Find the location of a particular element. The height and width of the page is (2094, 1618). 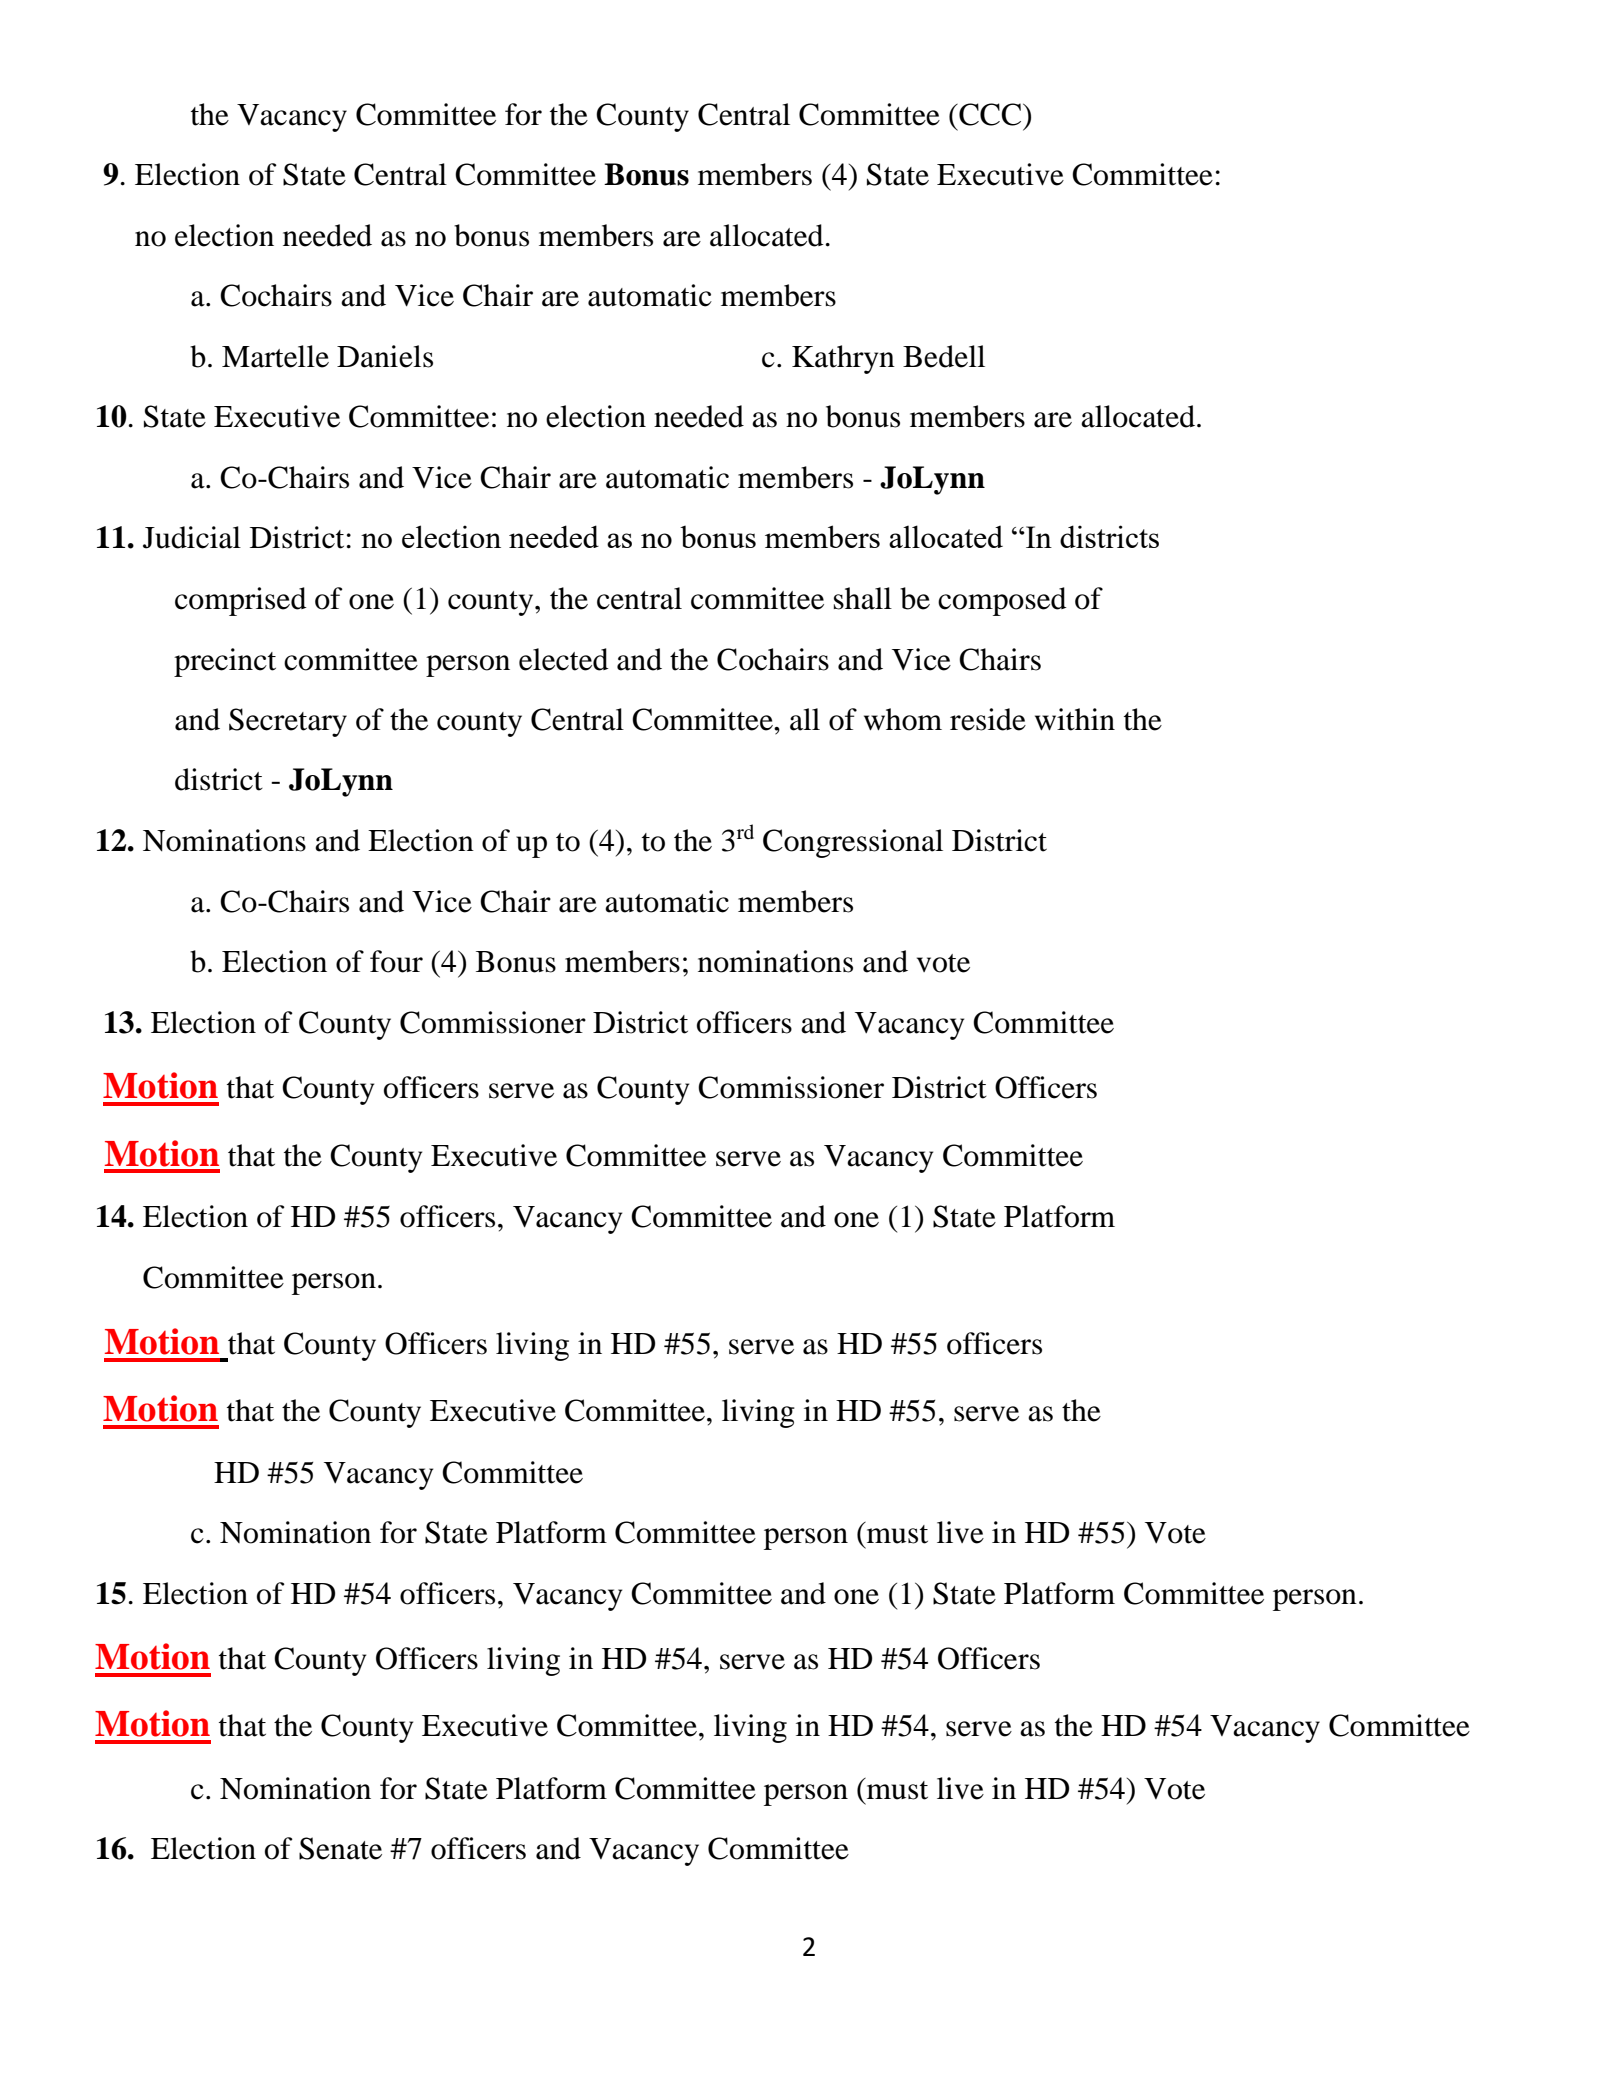

reside is located at coordinates (988, 719).
